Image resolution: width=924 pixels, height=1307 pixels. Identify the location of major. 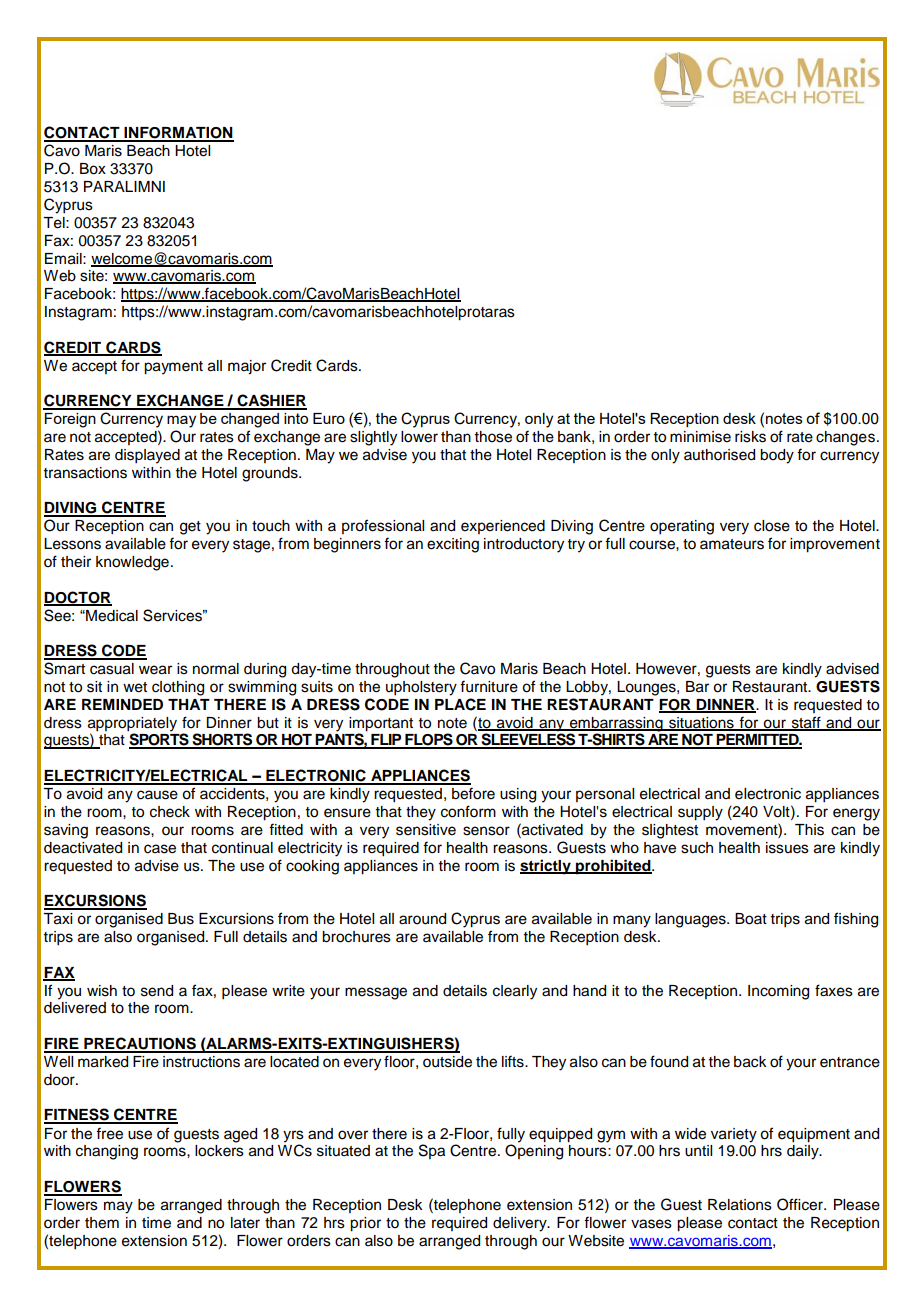
(247, 367).
